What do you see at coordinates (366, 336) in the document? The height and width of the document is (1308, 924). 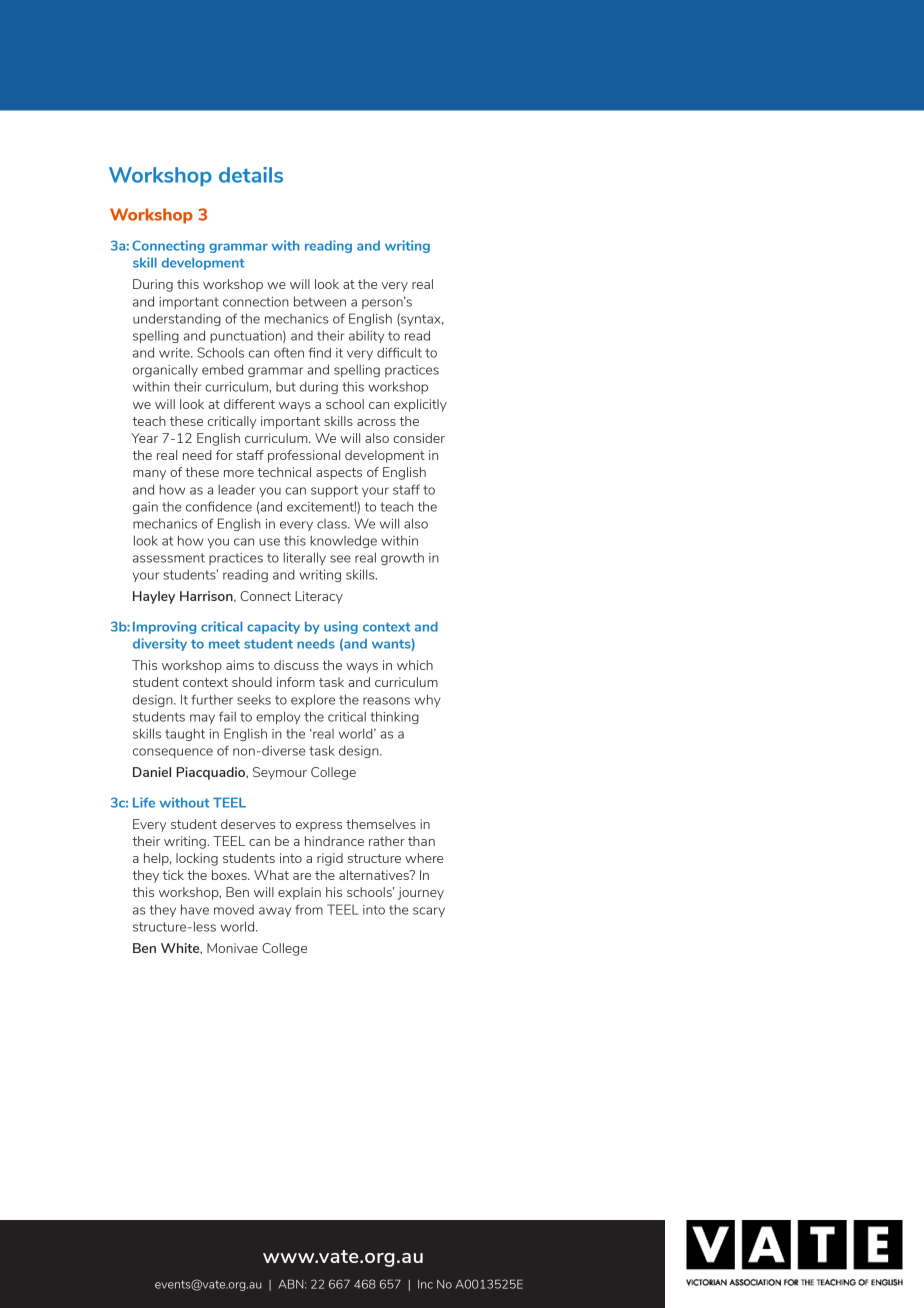 I see `ability` at bounding box center [366, 336].
